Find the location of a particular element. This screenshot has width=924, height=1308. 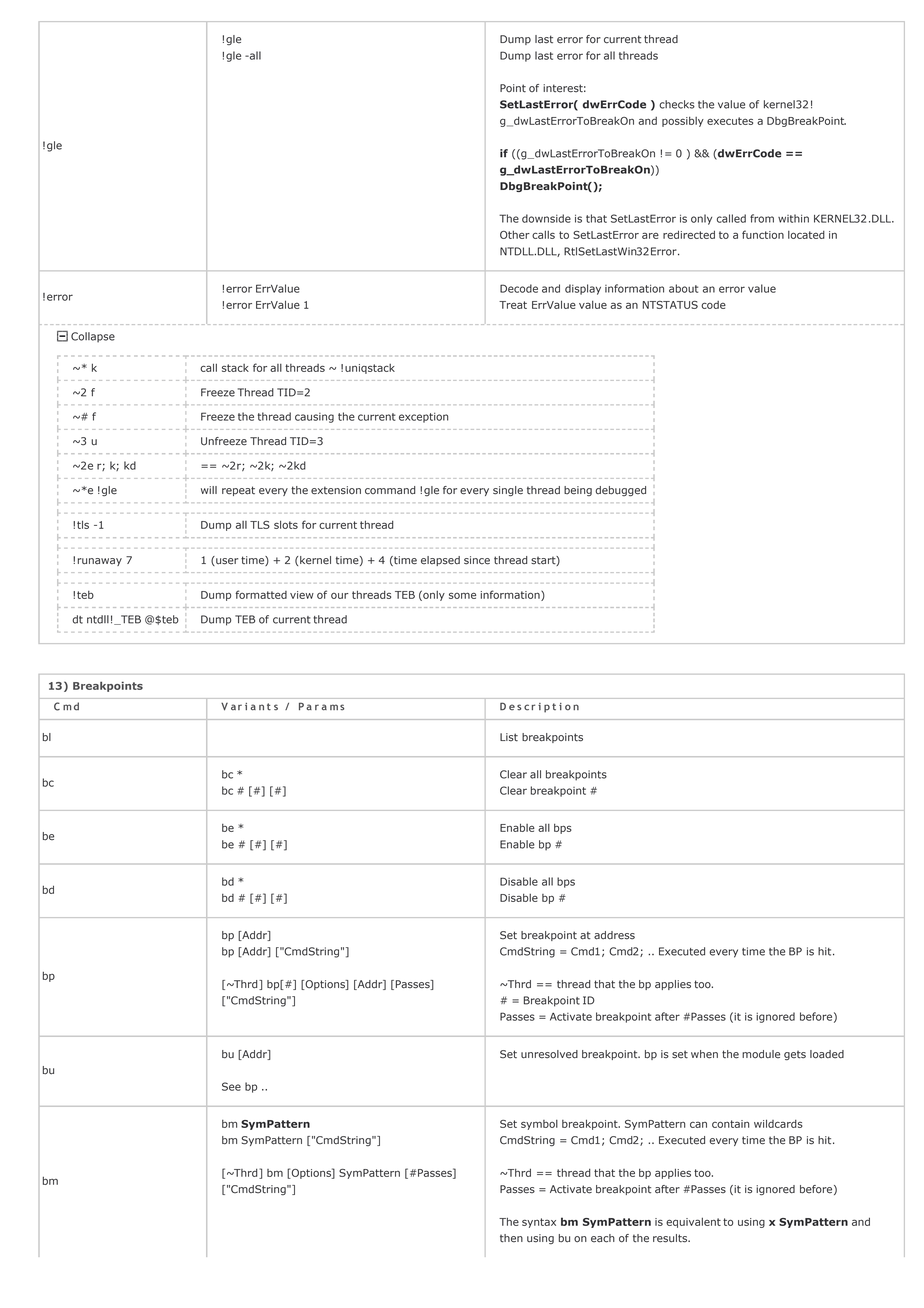

exception is located at coordinates (423, 417).
